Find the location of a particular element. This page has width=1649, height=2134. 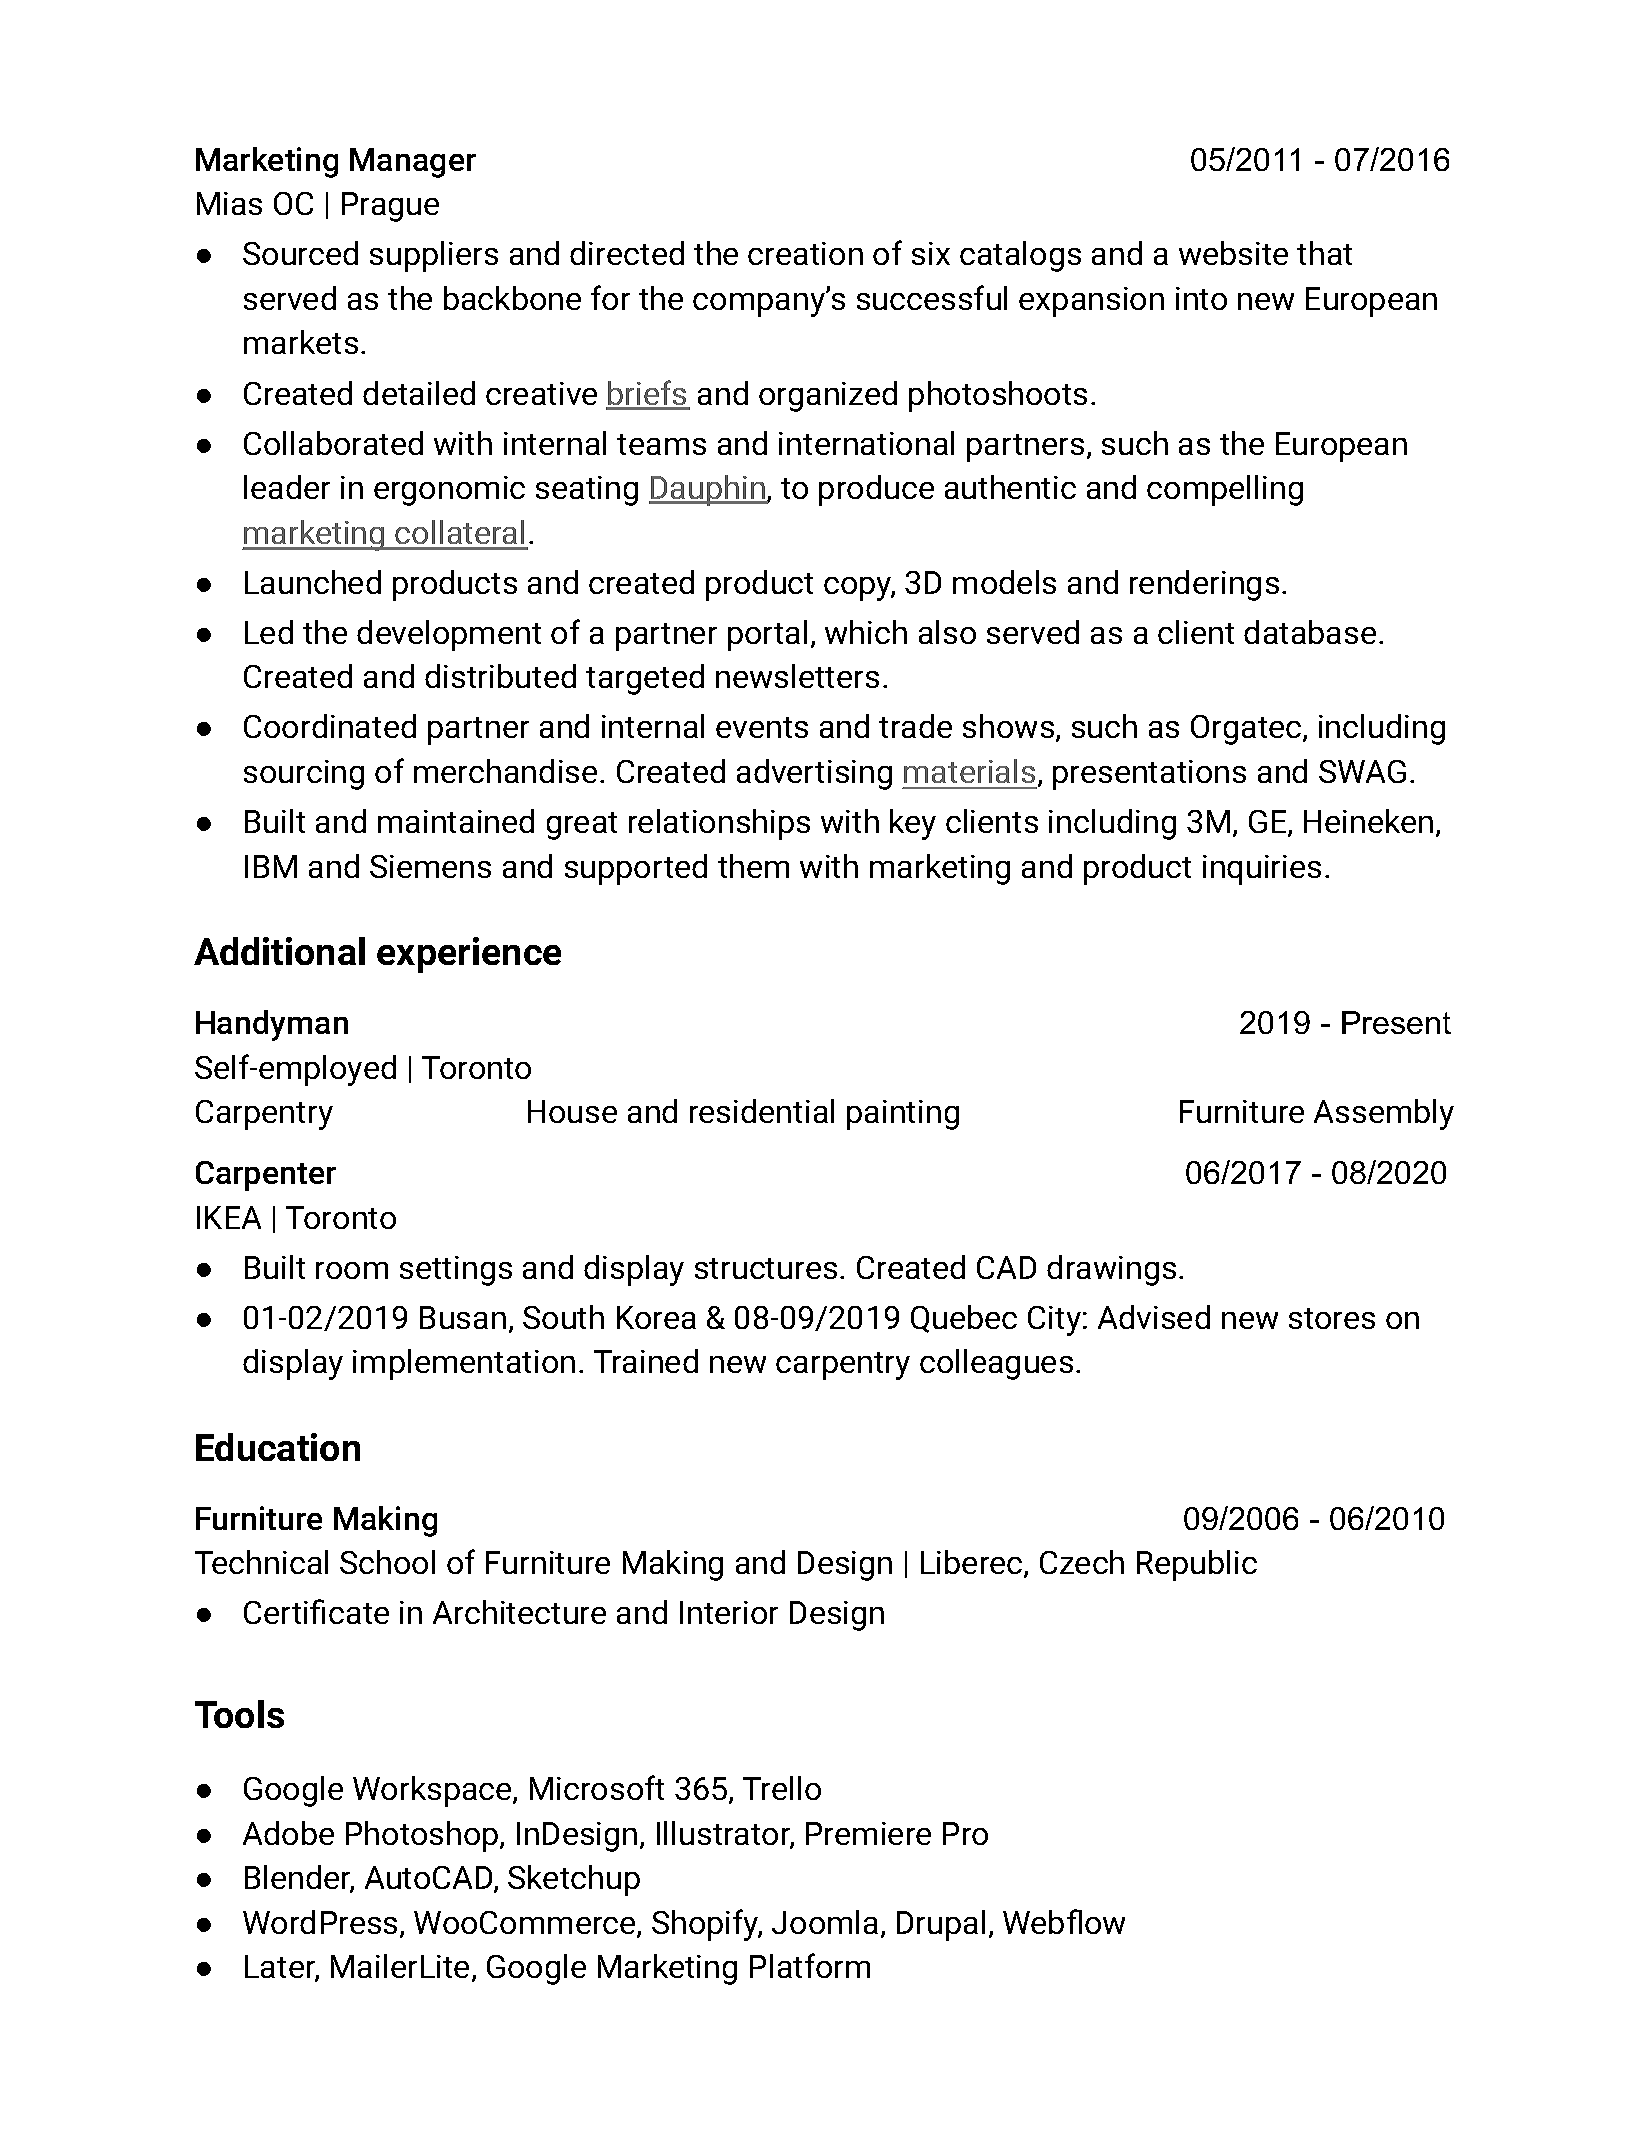

Blender is located at coordinates (299, 1878).
